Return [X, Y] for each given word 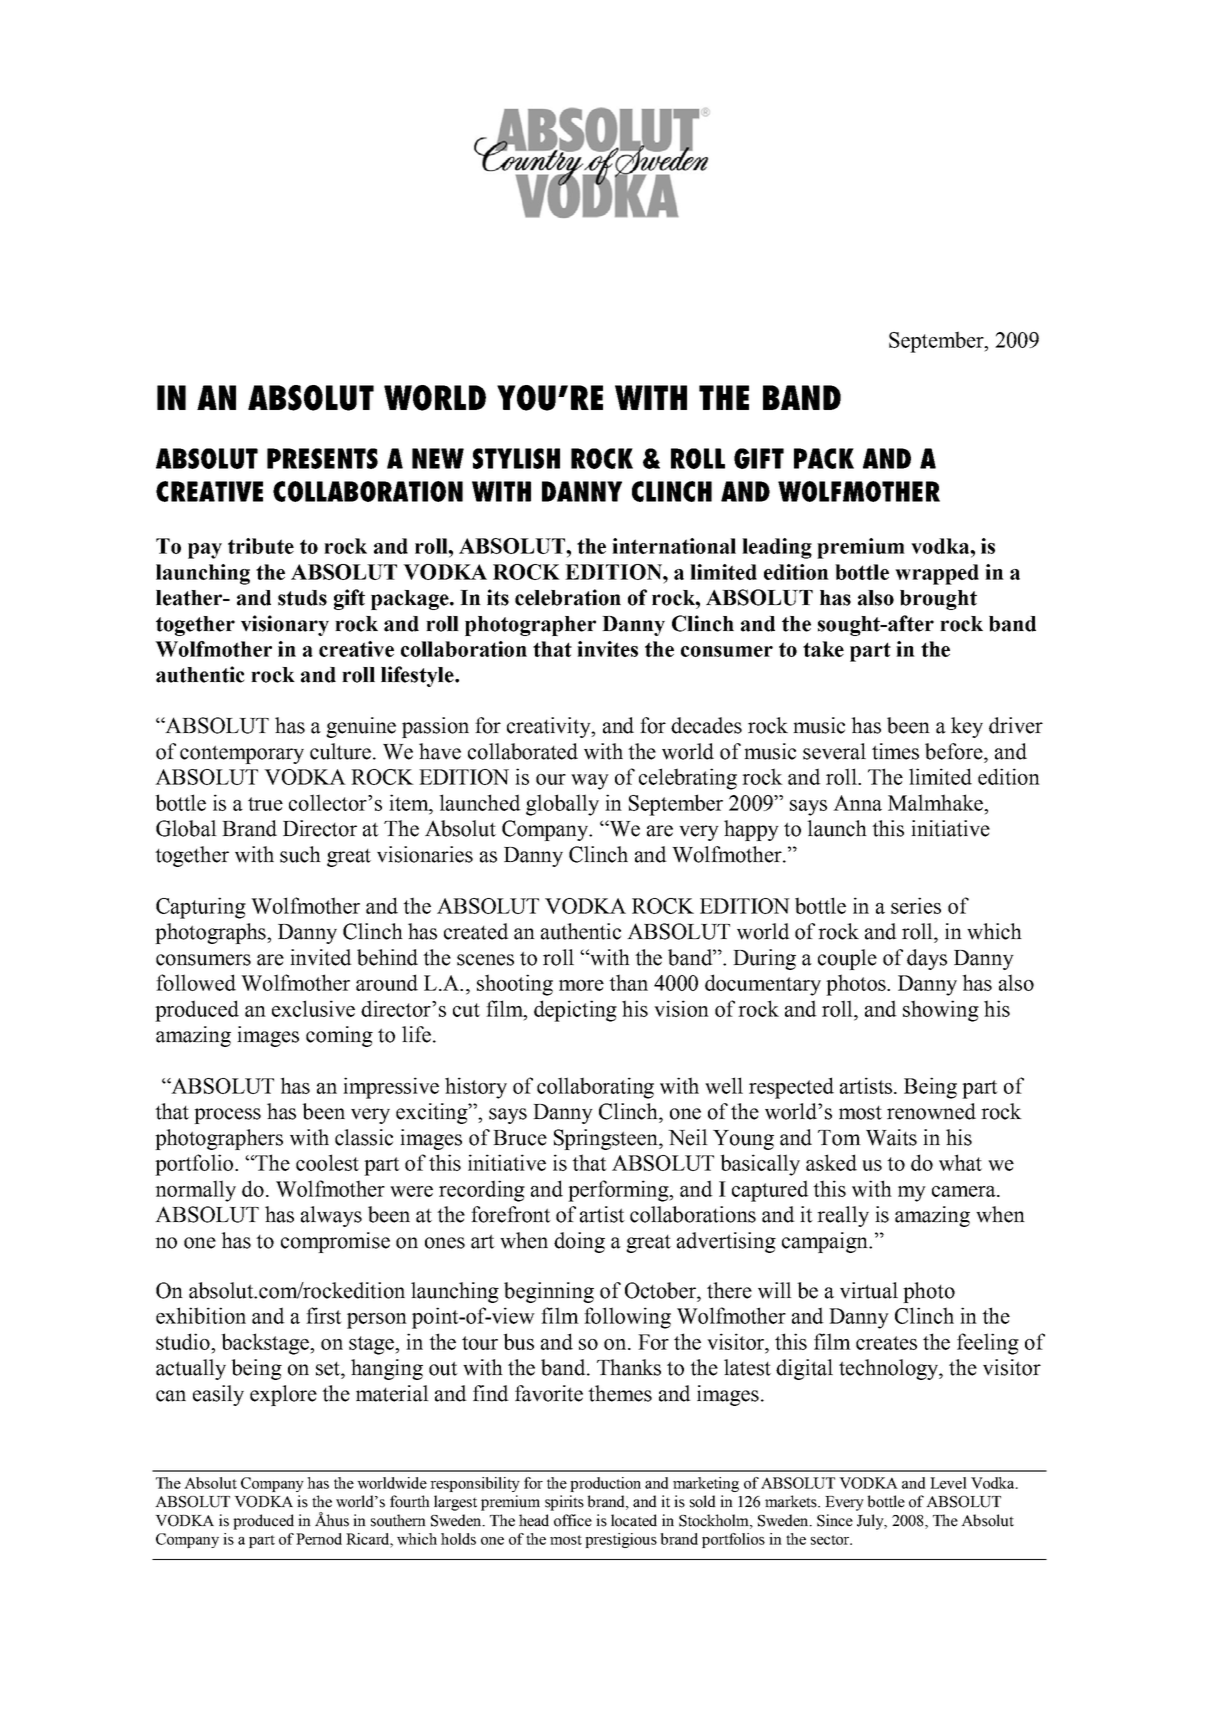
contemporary [242, 754]
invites [607, 649]
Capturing [201, 908]
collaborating [595, 1088]
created [476, 931]
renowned [931, 1111]
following [627, 1318]
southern [398, 1520]
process [227, 1116]
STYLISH [516, 458]
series [916, 905]
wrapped [937, 574]
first [324, 1315]
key [967, 727]
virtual [869, 1290]
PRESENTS [322, 458]
